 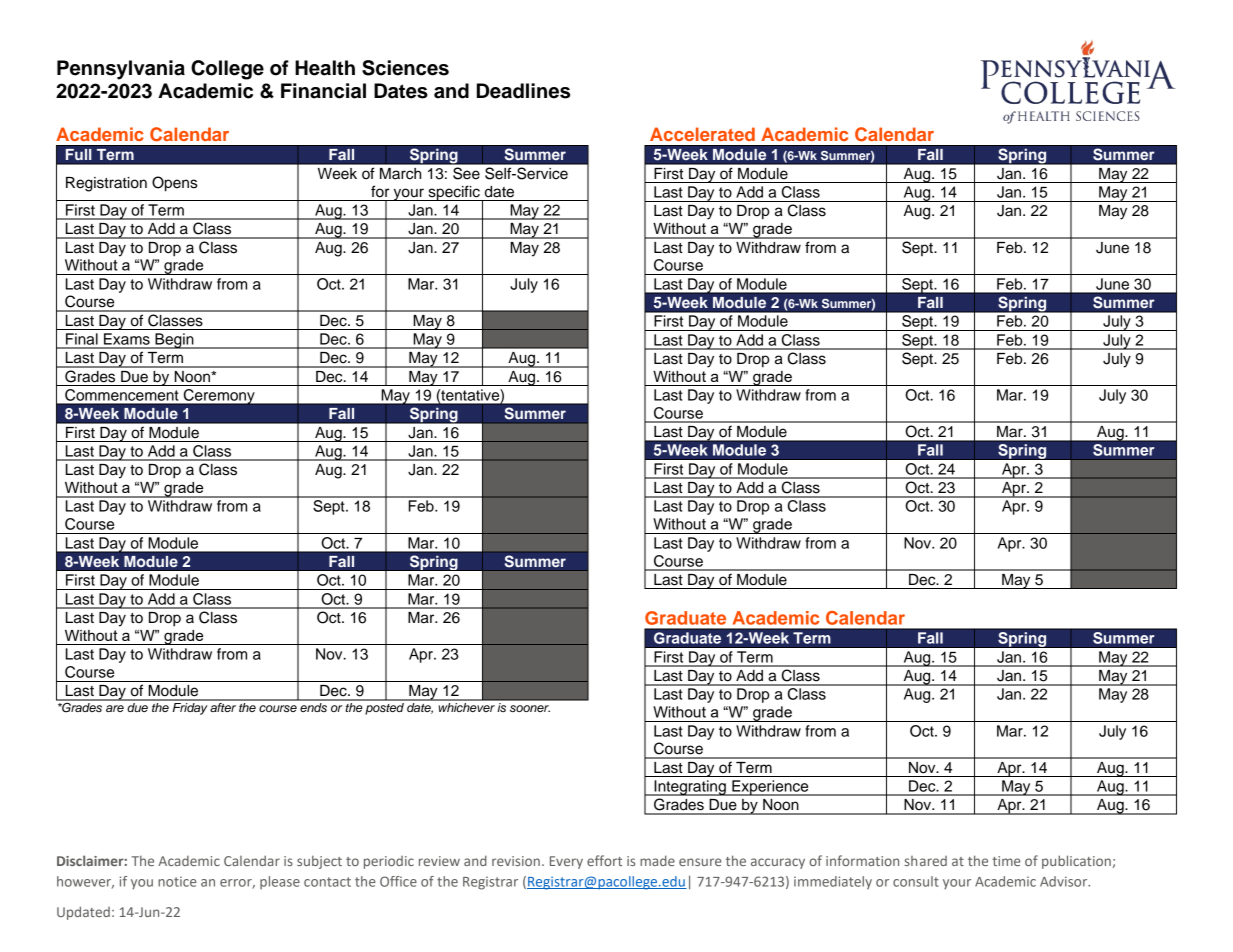 What do you see at coordinates (926, 861) in the screenshot?
I see `shared` at bounding box center [926, 861].
